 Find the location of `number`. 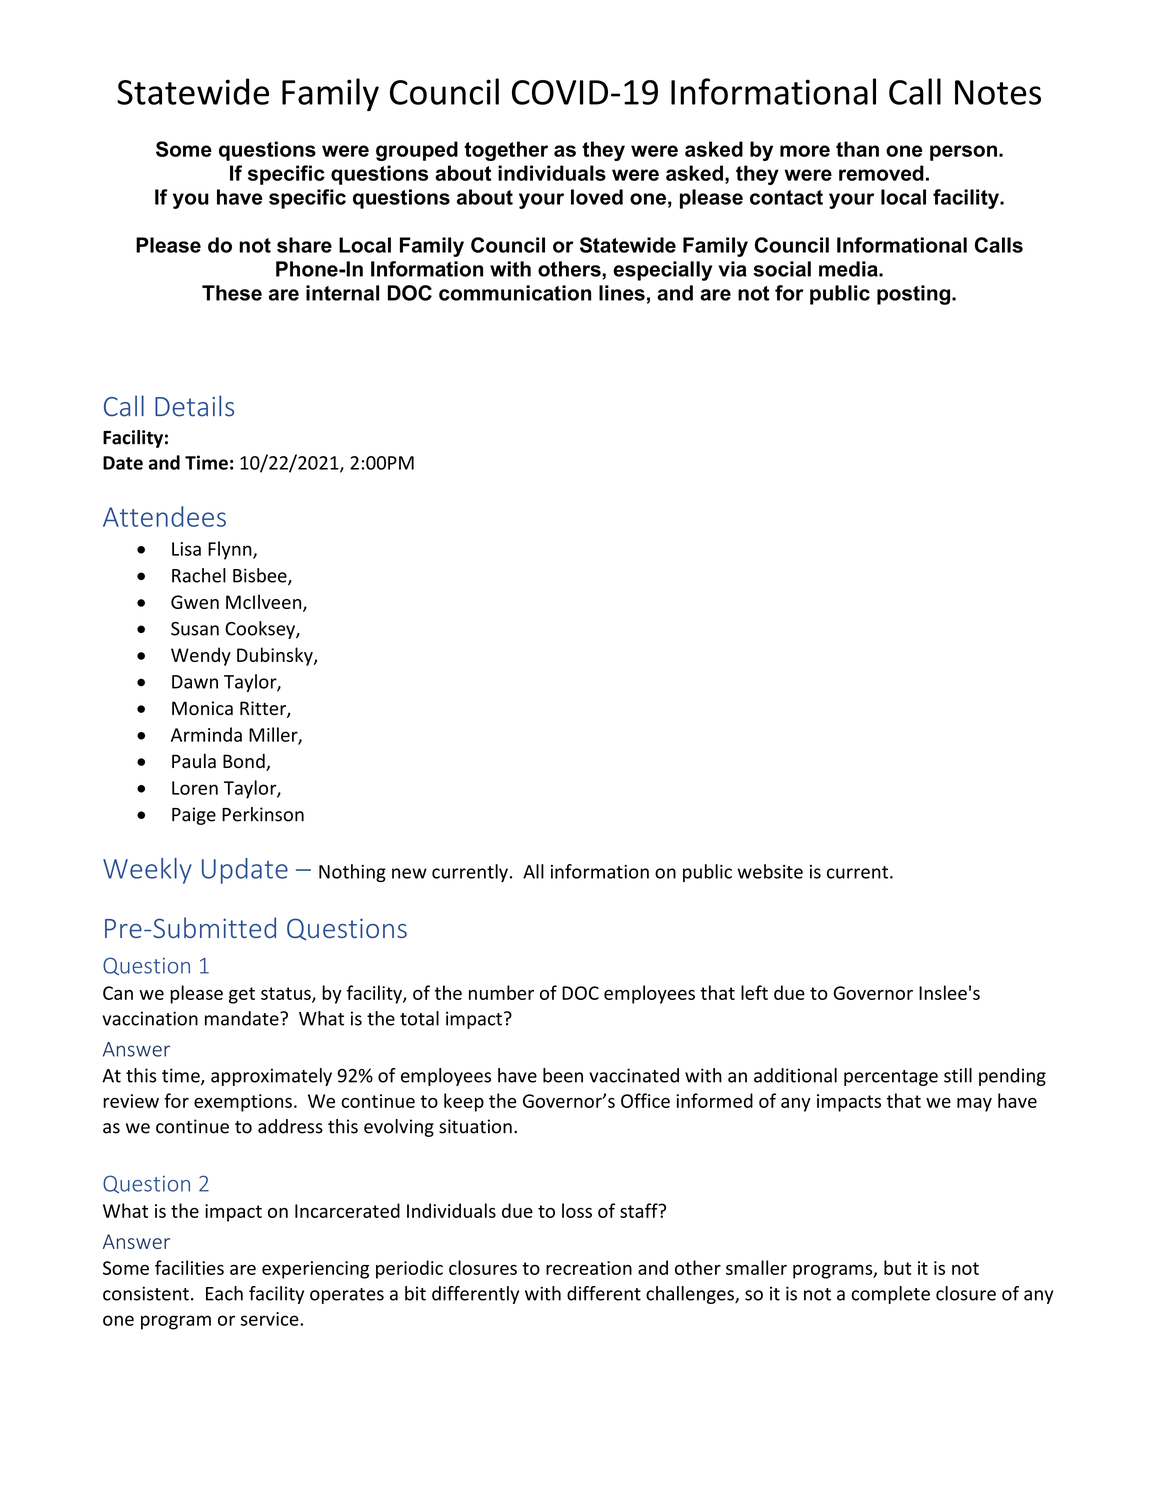

number is located at coordinates (501, 992).
